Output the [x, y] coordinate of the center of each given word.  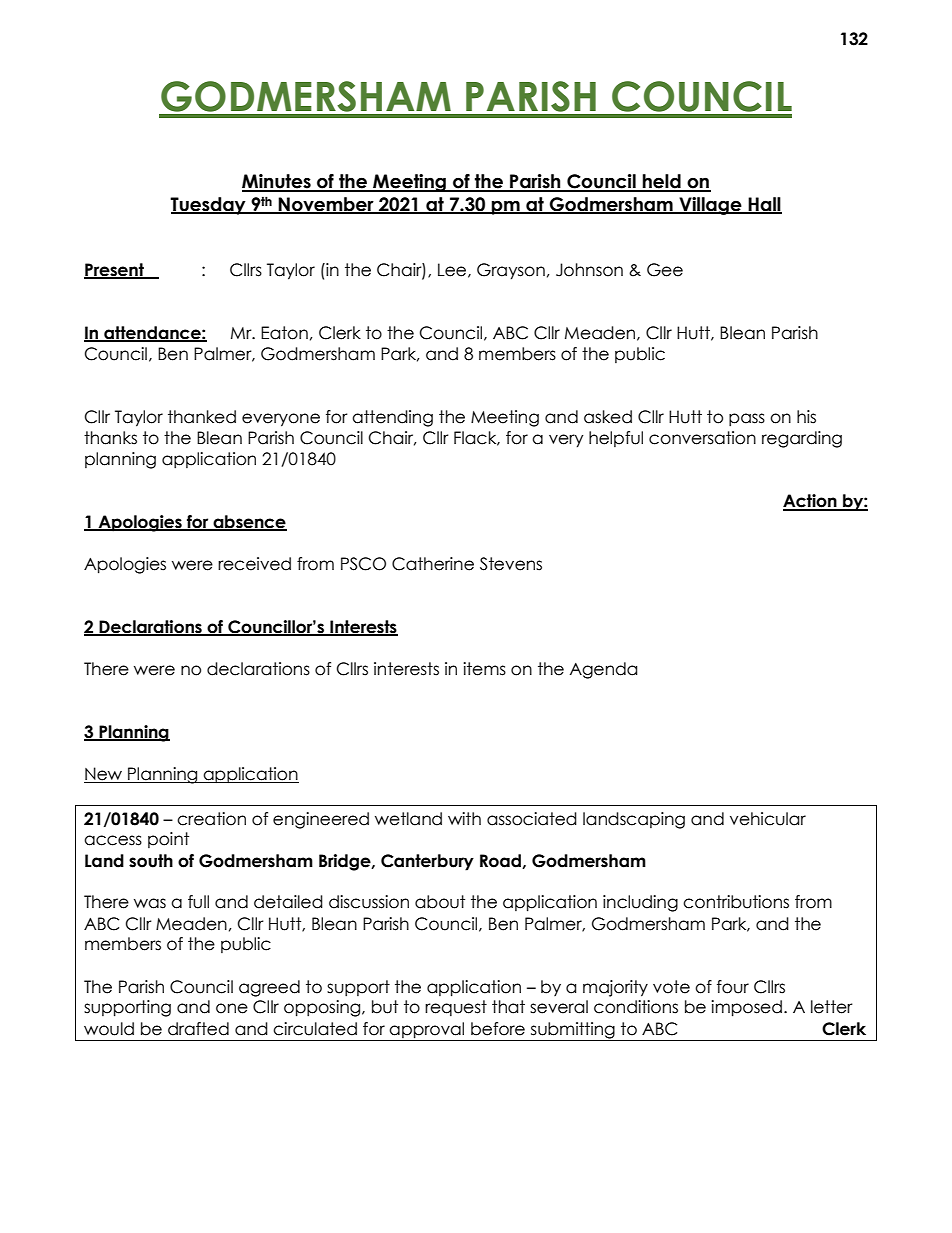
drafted [198, 1029]
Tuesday [209, 206]
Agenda [603, 670]
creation [211, 819]
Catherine [433, 564]
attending [392, 418]
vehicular [768, 819]
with [464, 818]
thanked [202, 417]
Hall [764, 205]
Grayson [511, 271]
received [254, 564]
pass [747, 419]
